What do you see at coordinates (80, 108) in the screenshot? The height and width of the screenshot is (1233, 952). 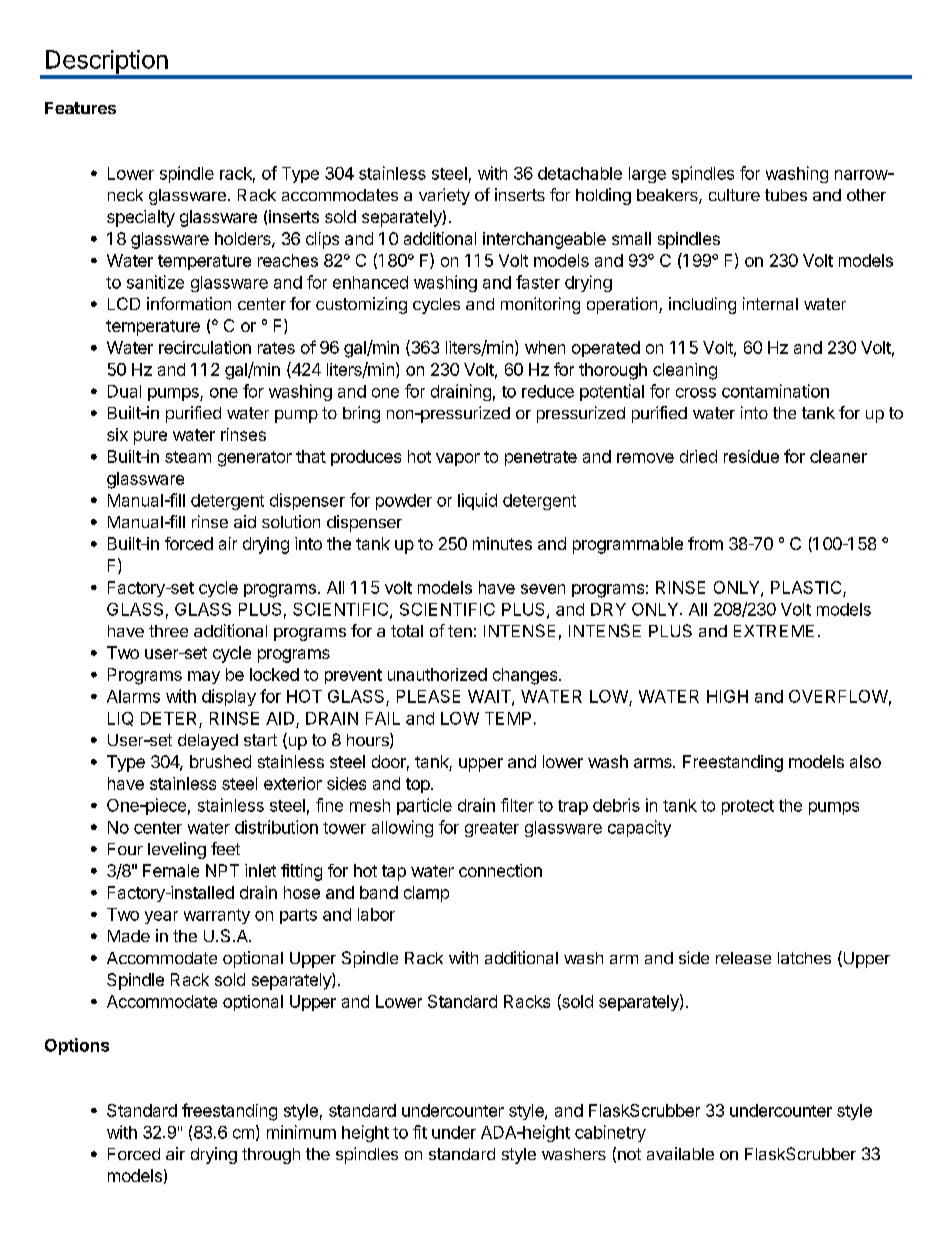 I see `Features` at bounding box center [80, 108].
